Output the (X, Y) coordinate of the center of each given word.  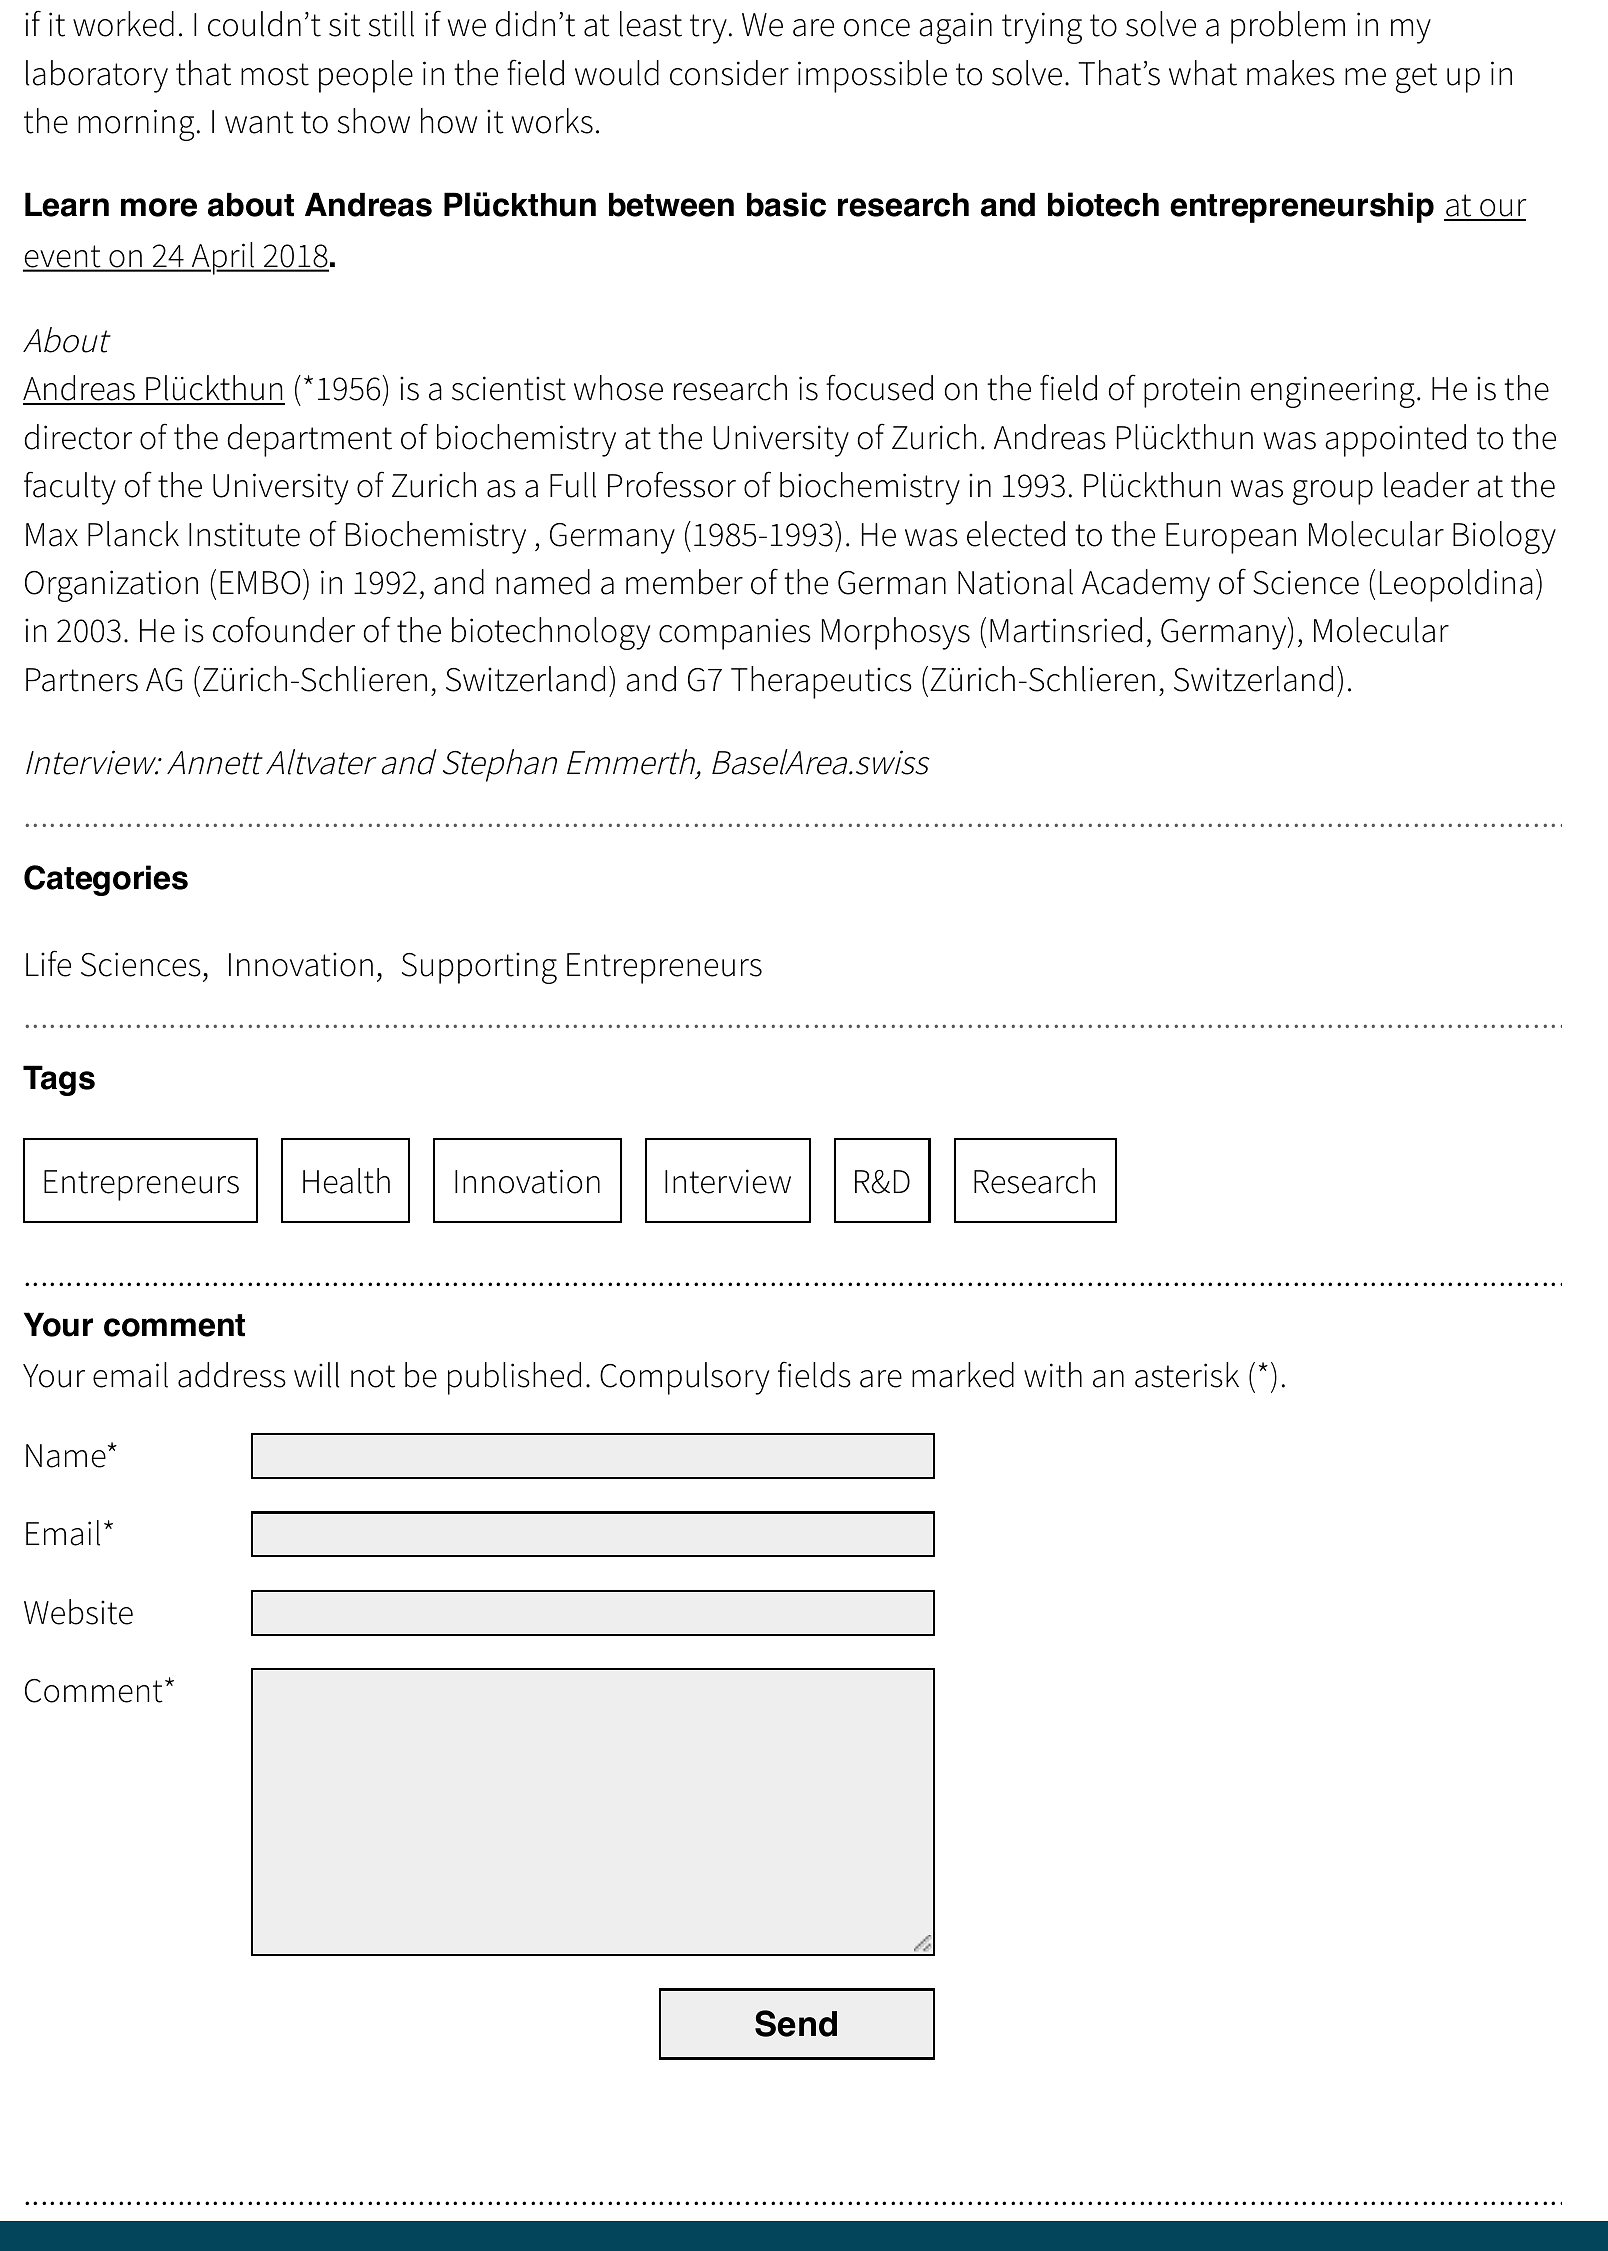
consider (729, 73)
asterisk (1187, 1375)
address (232, 1375)
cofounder (284, 629)
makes (1291, 73)
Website (78, 1612)
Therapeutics (821, 682)
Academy (1146, 585)
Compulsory (684, 1378)
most (275, 74)
